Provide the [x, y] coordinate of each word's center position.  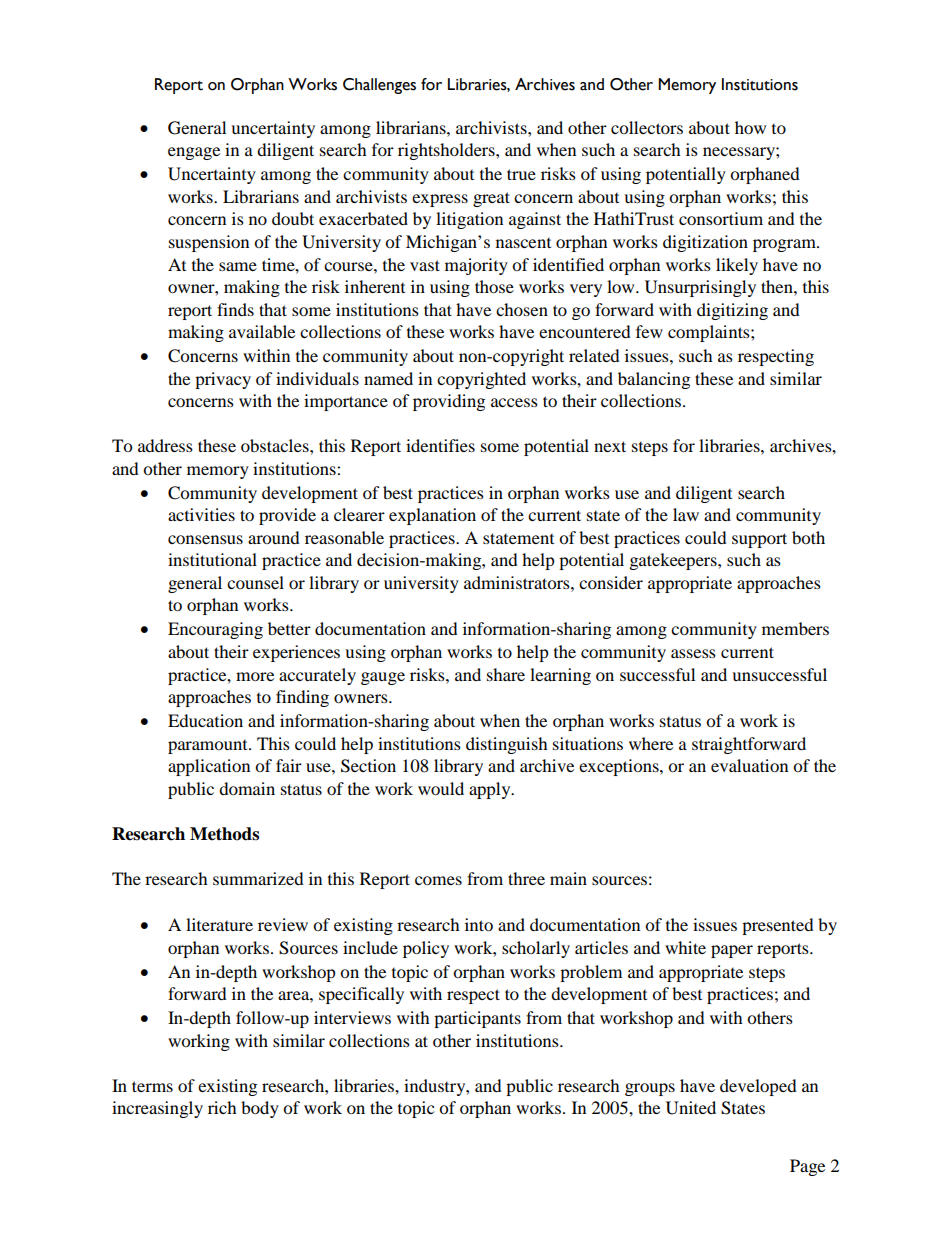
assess [693, 653]
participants [477, 1019]
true [521, 174]
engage [194, 153]
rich [222, 1107]
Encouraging [215, 630]
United [691, 1108]
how [750, 127]
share [506, 674]
